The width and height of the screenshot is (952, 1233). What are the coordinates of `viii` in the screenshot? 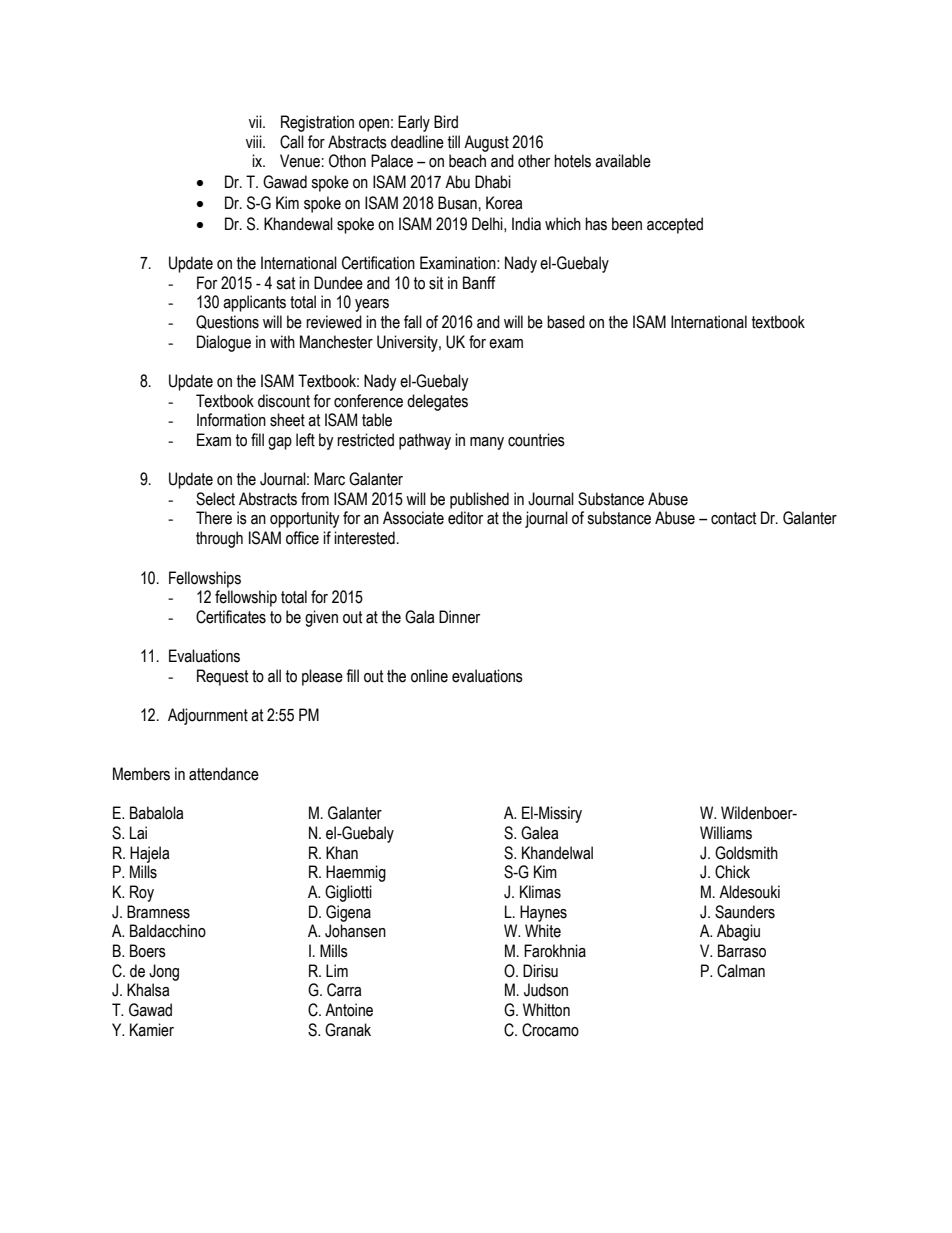 It's located at (255, 141).
